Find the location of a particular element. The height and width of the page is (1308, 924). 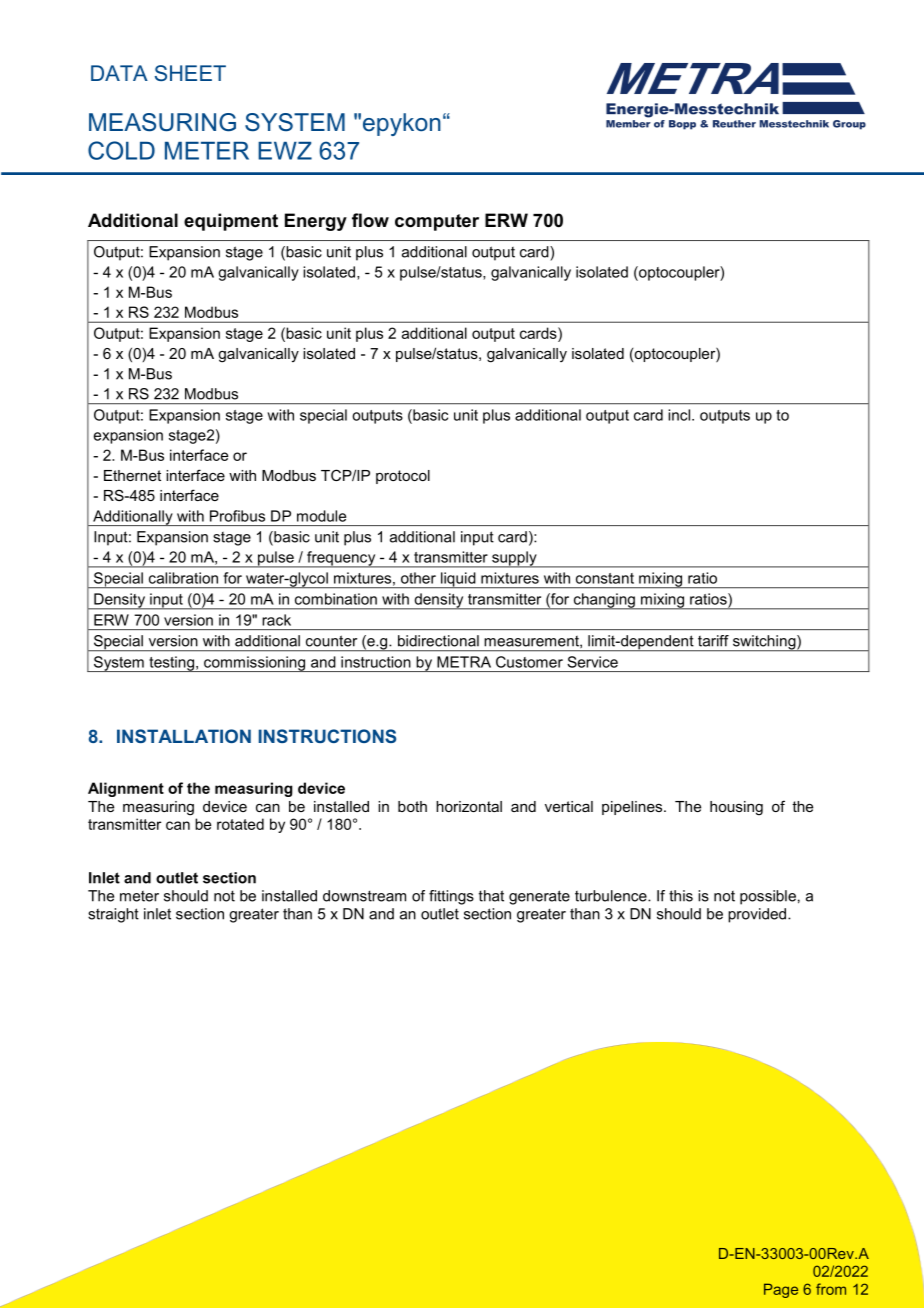

tariff is located at coordinates (713, 641).
